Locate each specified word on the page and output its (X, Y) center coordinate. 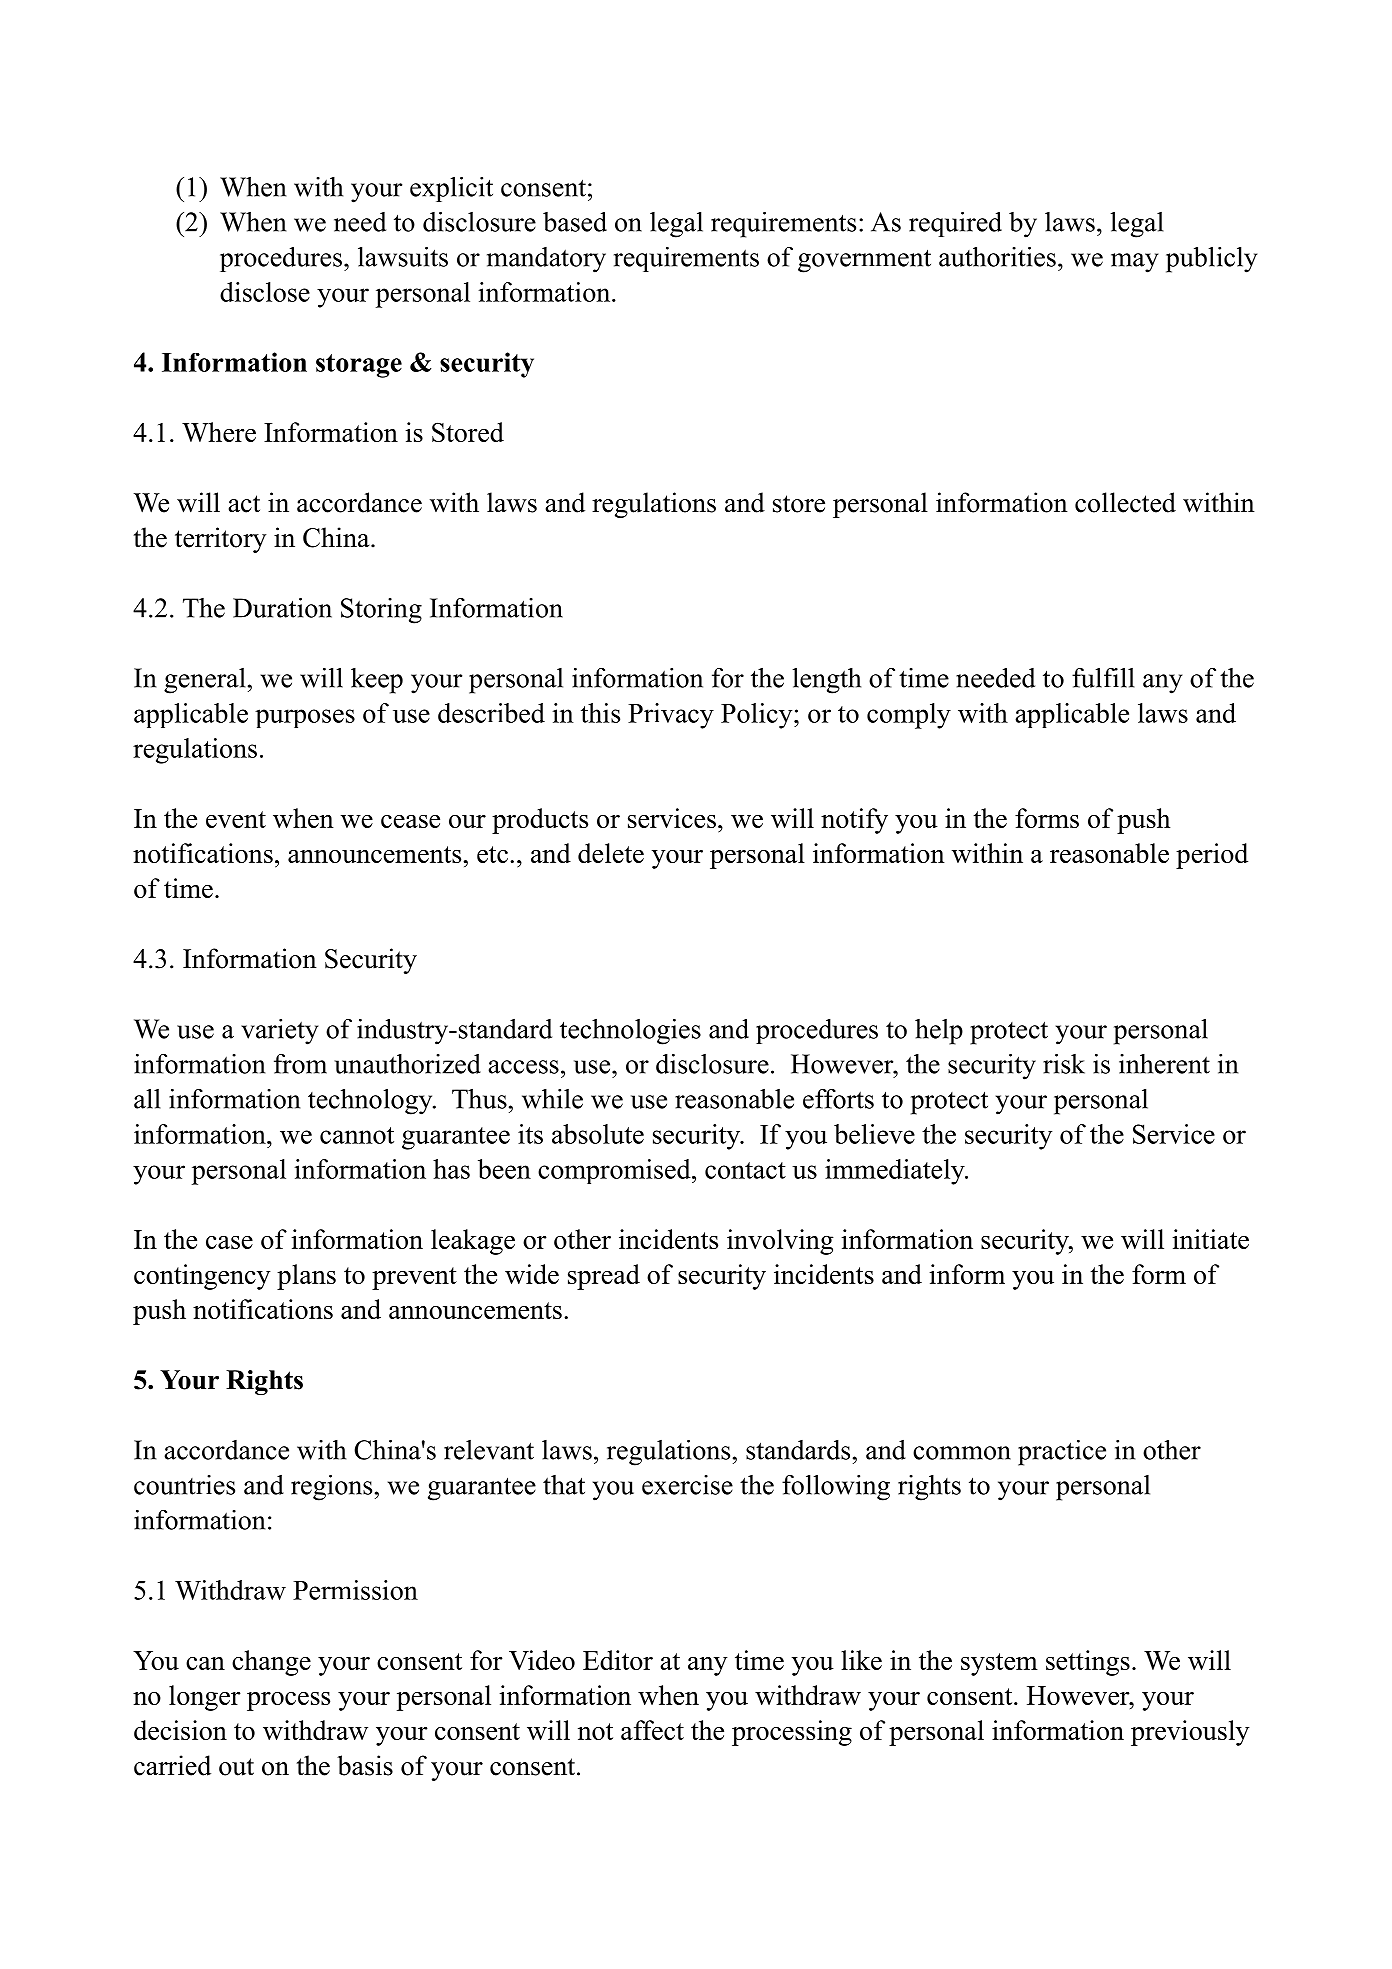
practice (1062, 1453)
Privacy (671, 716)
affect (652, 1730)
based (575, 221)
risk (1064, 1064)
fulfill (1103, 677)
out (236, 1767)
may (1134, 263)
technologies (630, 1032)
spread (604, 1277)
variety (279, 1032)
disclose (265, 292)
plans (306, 1277)
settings (1088, 1663)
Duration (282, 608)
